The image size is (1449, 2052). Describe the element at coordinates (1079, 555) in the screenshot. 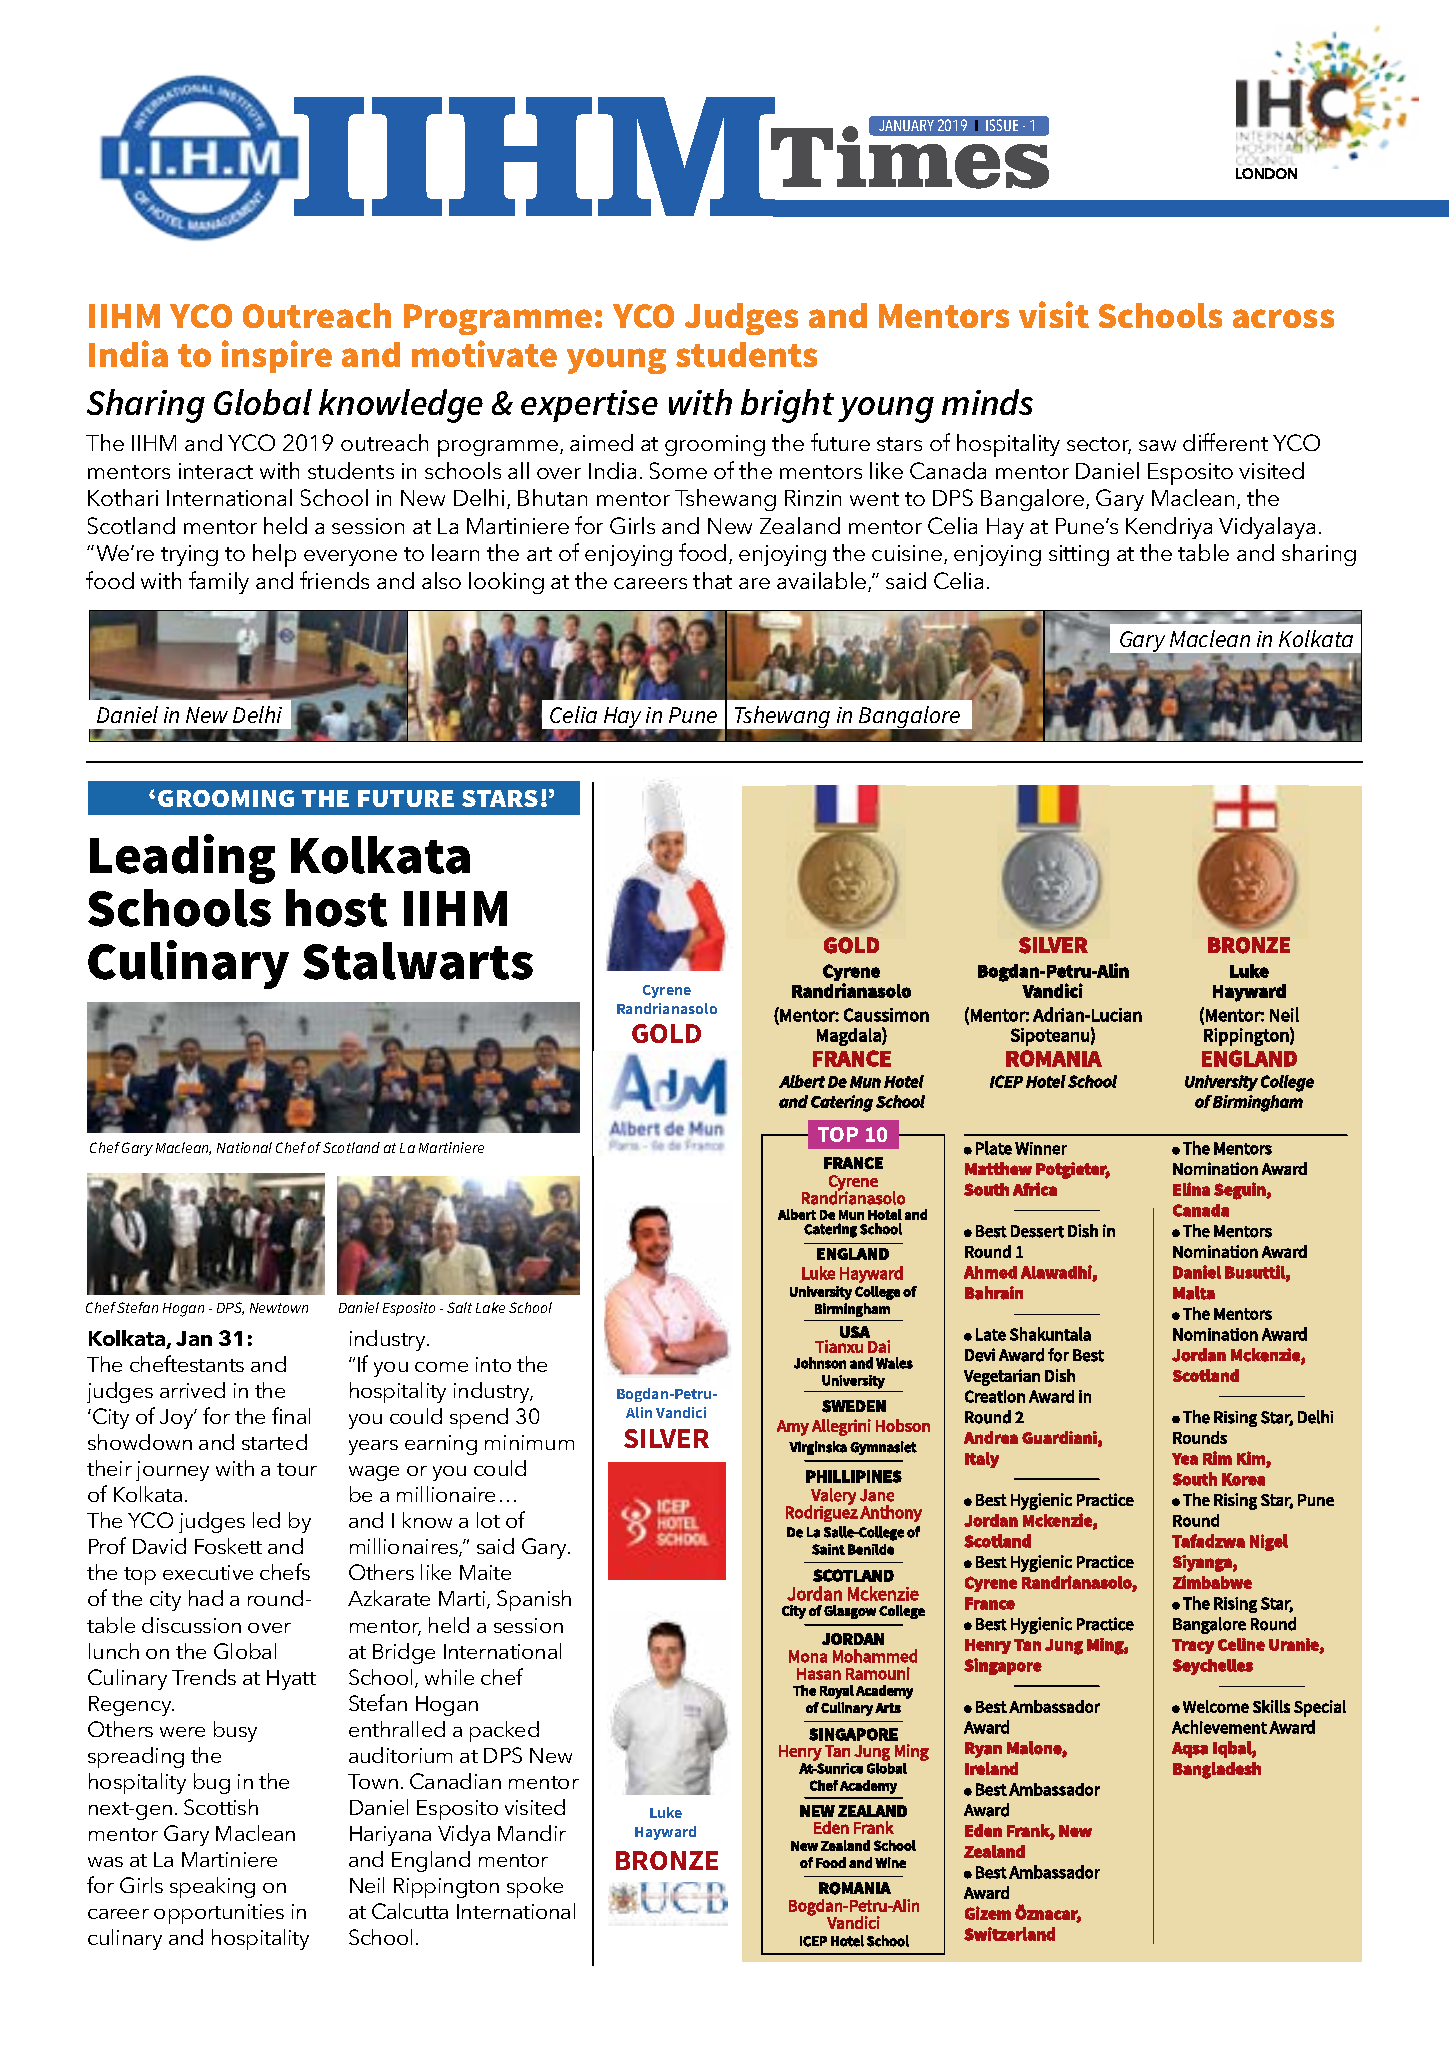

I see `sitting` at that location.
